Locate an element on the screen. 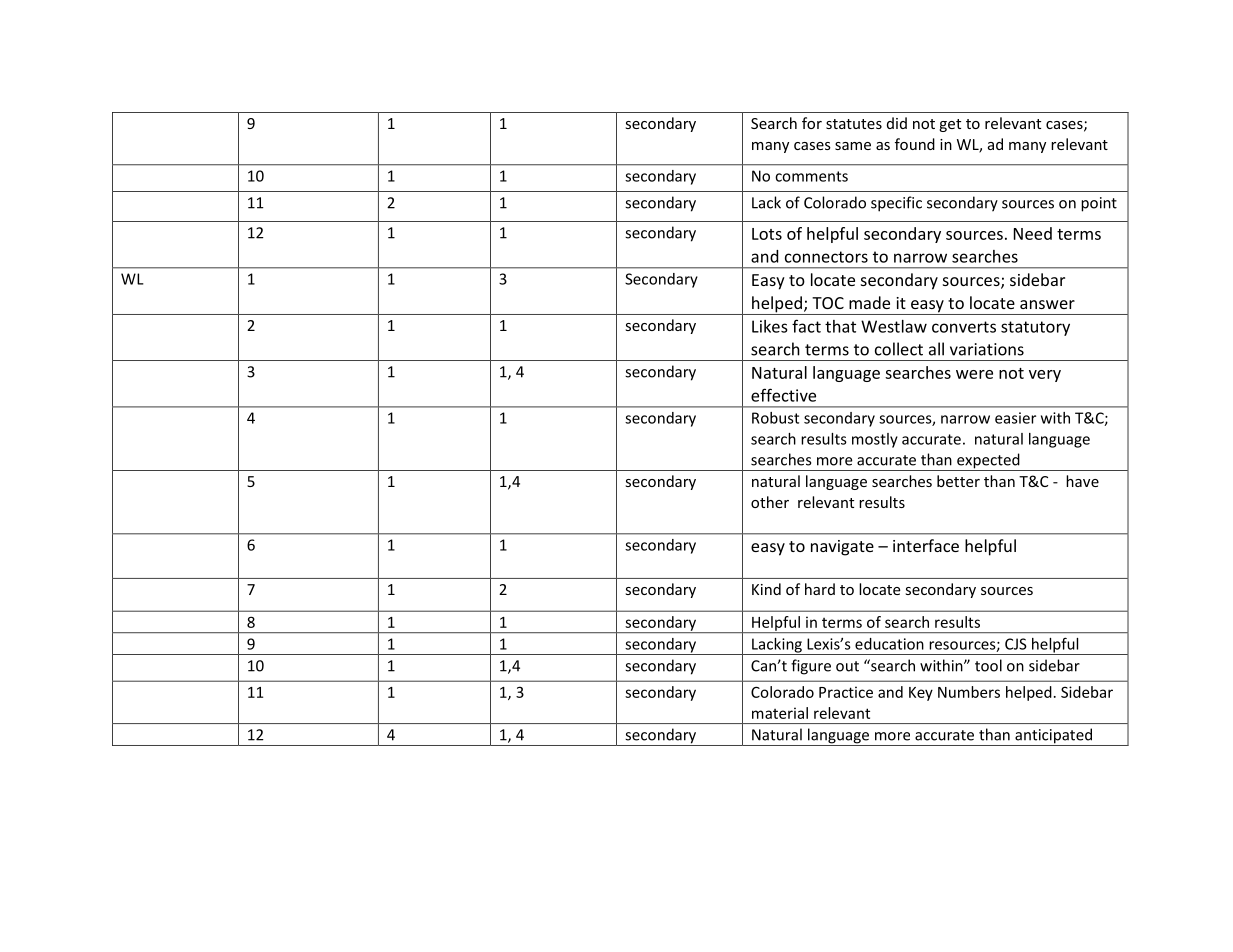 This screenshot has width=1233, height=952. answer is located at coordinates (1047, 304).
